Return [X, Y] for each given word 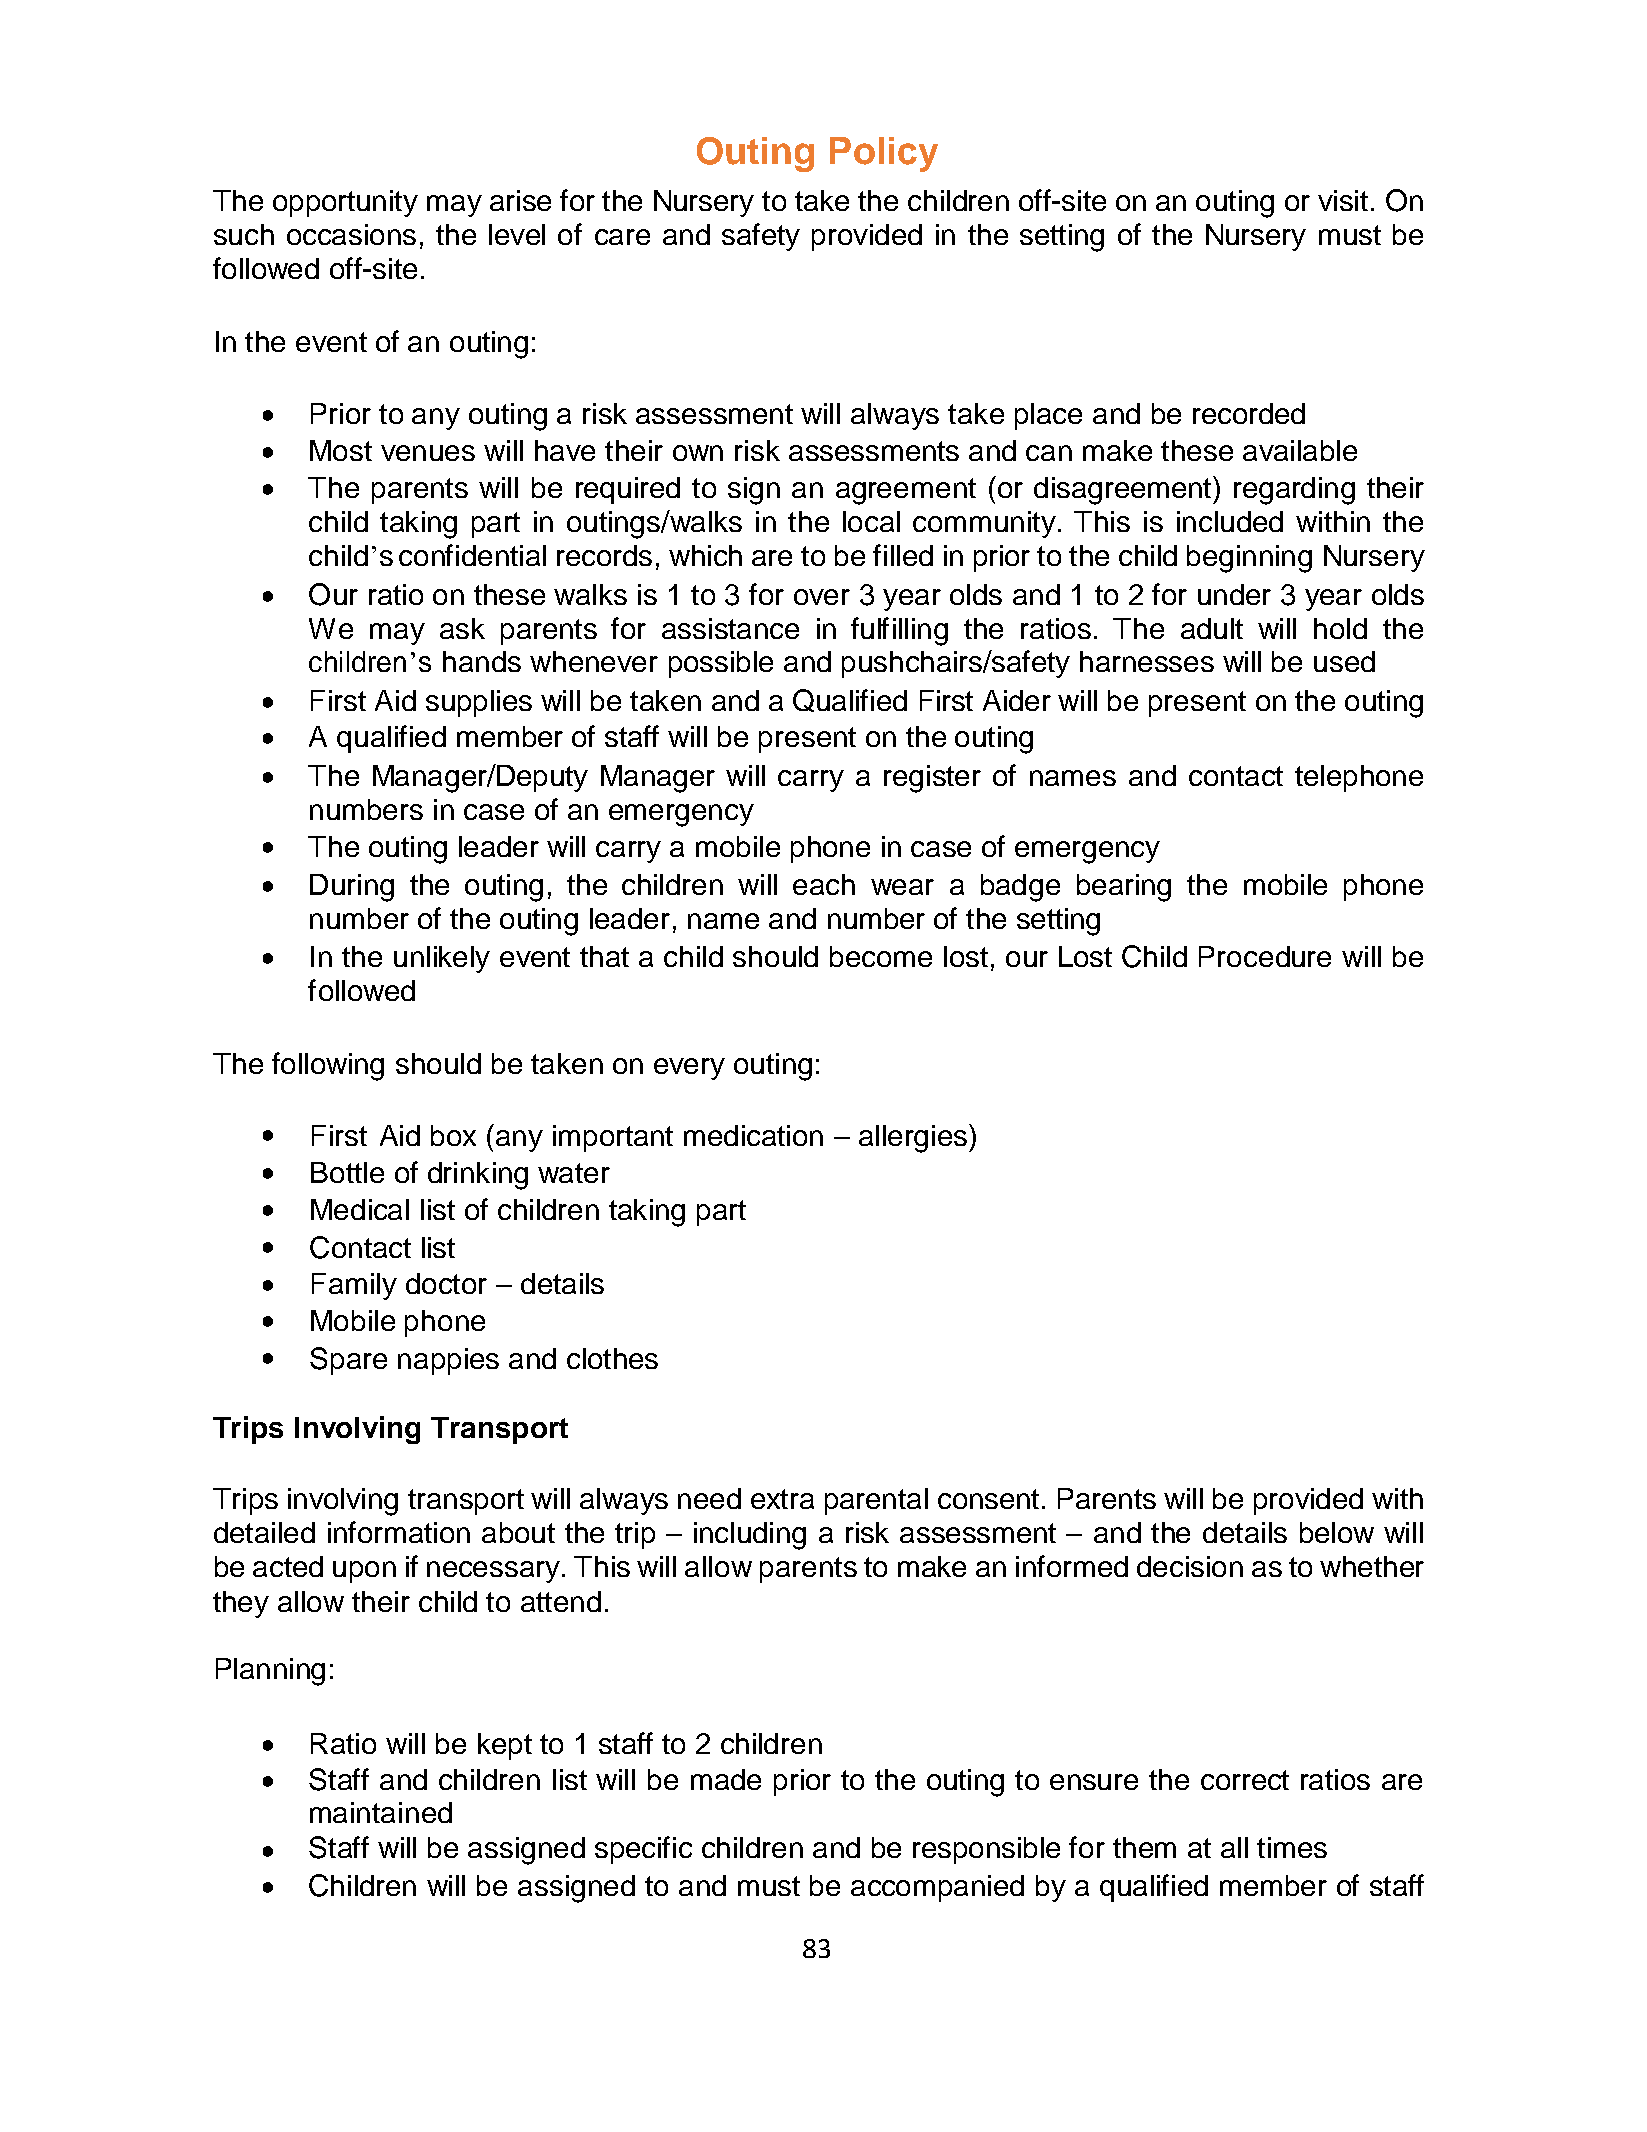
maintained [381, 1812]
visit [1343, 200]
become [881, 956]
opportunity [345, 203]
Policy [884, 154]
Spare [348, 1361]
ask [462, 628]
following [328, 1066]
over [822, 597]
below [1337, 1532]
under [1234, 594]
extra [782, 1499]
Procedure [1265, 956]
